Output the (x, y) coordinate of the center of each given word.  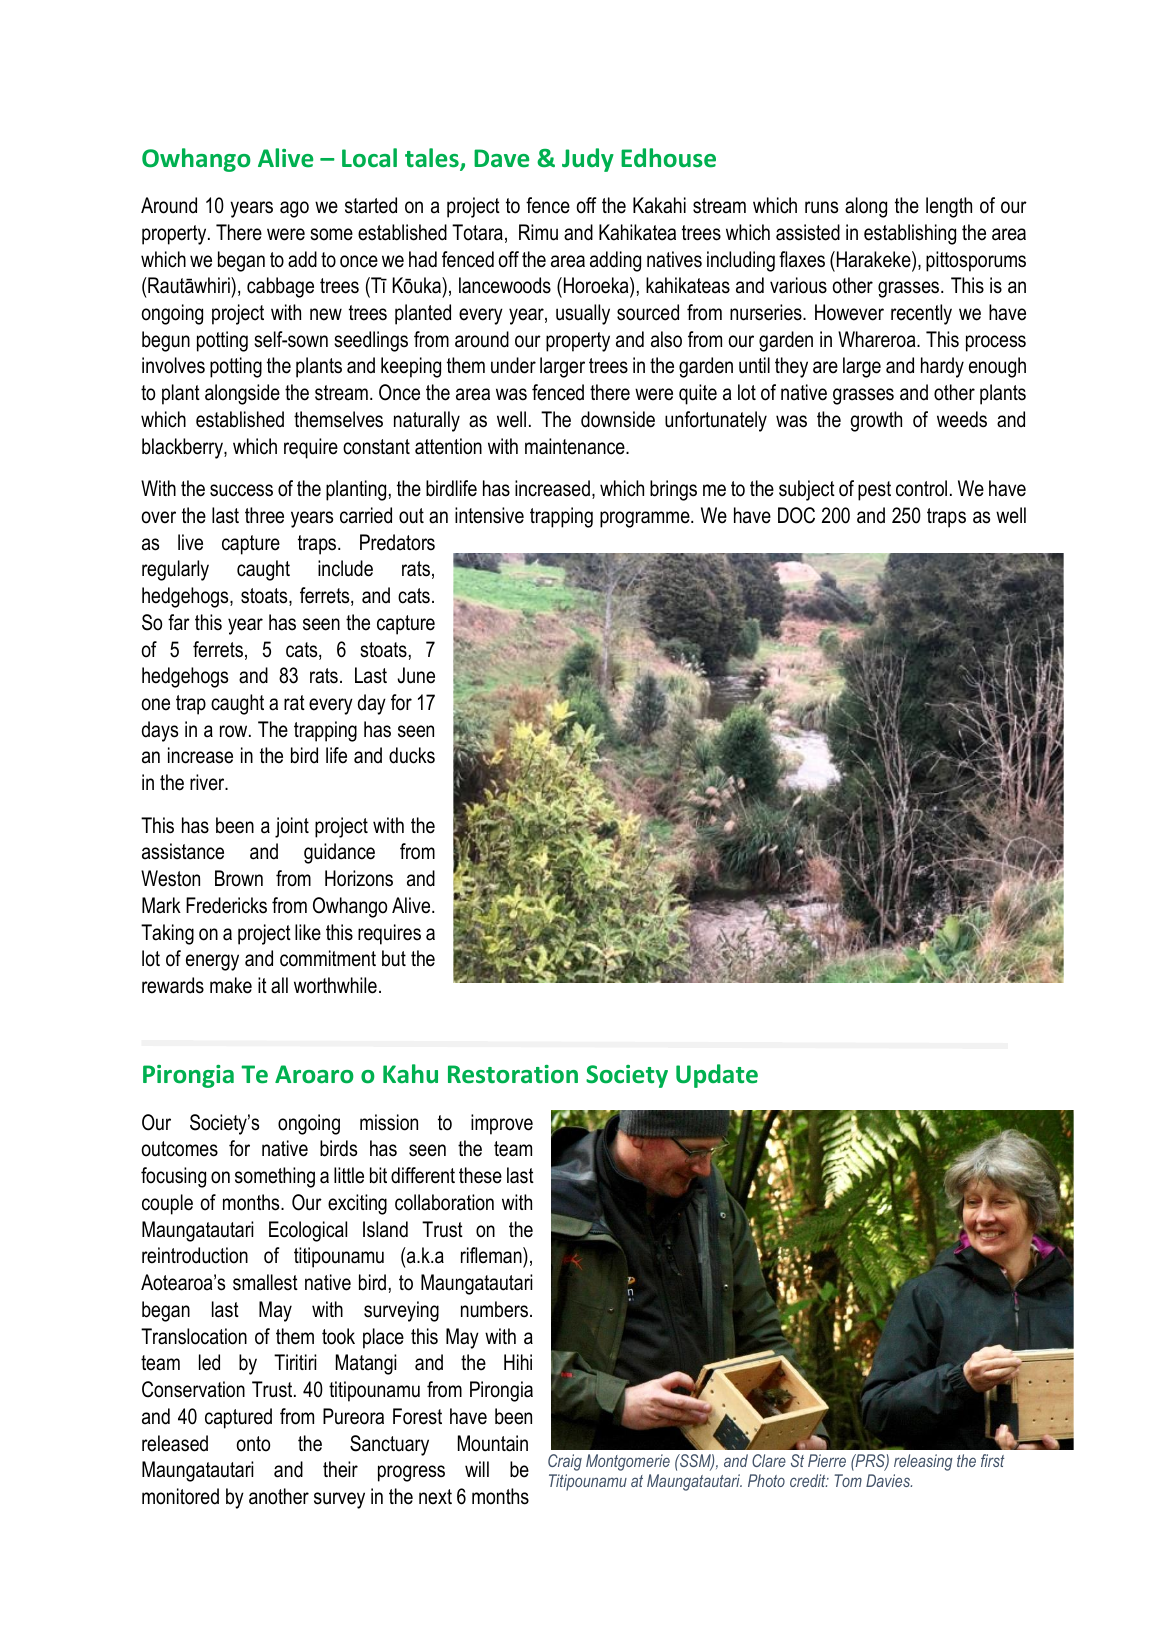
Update (717, 1076)
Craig (565, 1462)
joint (292, 827)
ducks (412, 755)
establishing (910, 234)
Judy (588, 160)
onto (253, 1444)
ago (294, 209)
